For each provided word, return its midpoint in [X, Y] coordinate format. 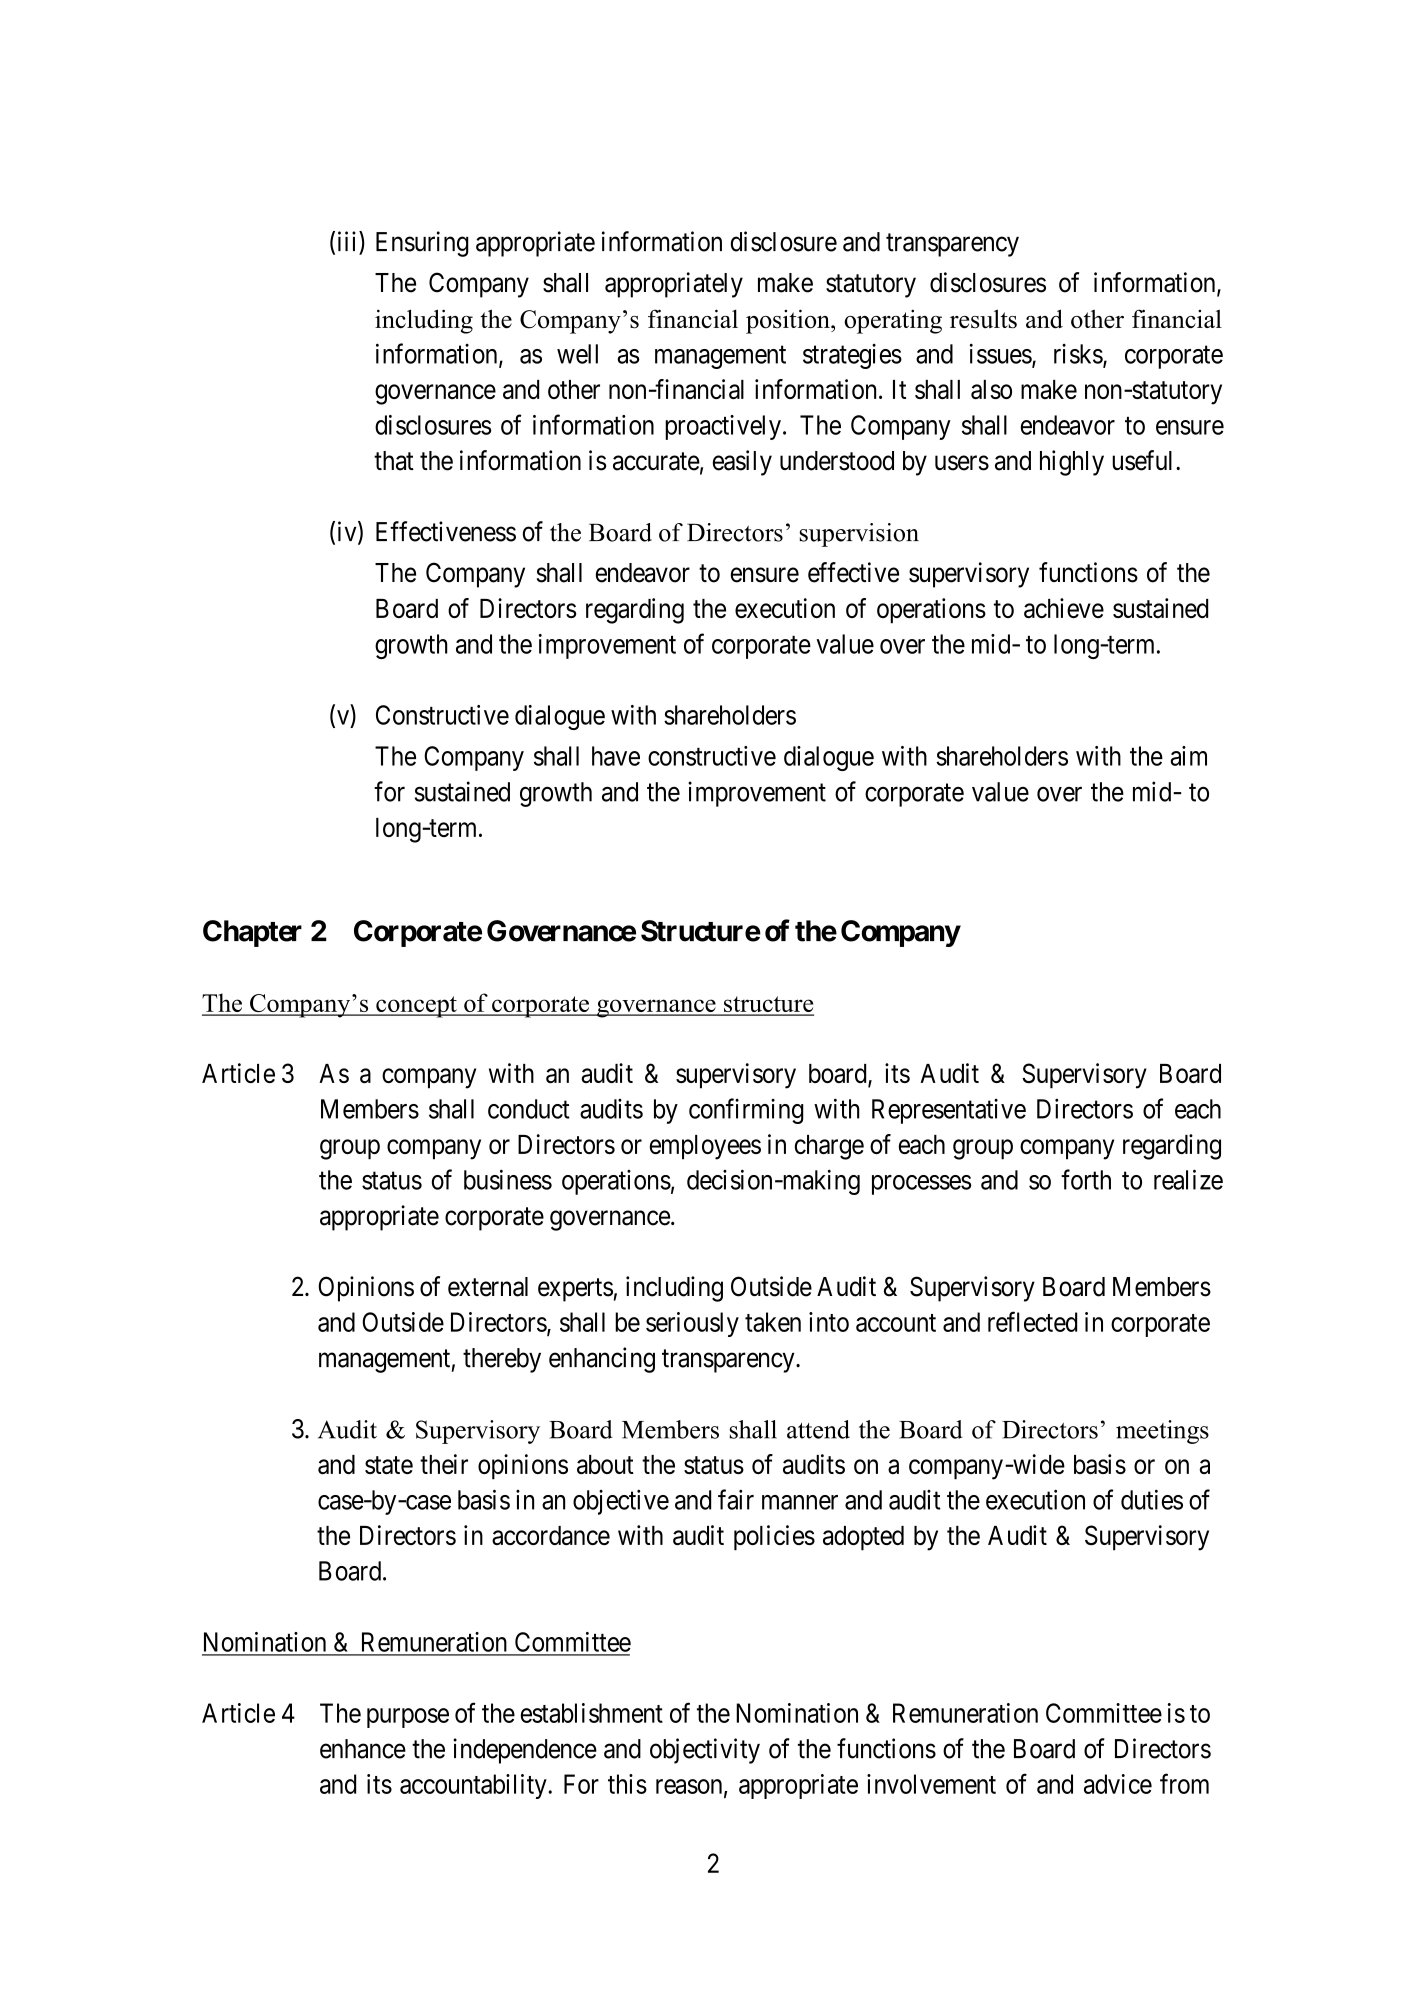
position [789, 321]
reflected [1032, 1321]
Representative [949, 1111]
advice [1118, 1784]
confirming [746, 1111]
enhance [363, 1749]
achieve [1064, 608]
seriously [692, 1324]
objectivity [705, 1751]
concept [416, 1007]
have [616, 756]
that [394, 461]
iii [349, 242]
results [983, 319]
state [389, 1465]
